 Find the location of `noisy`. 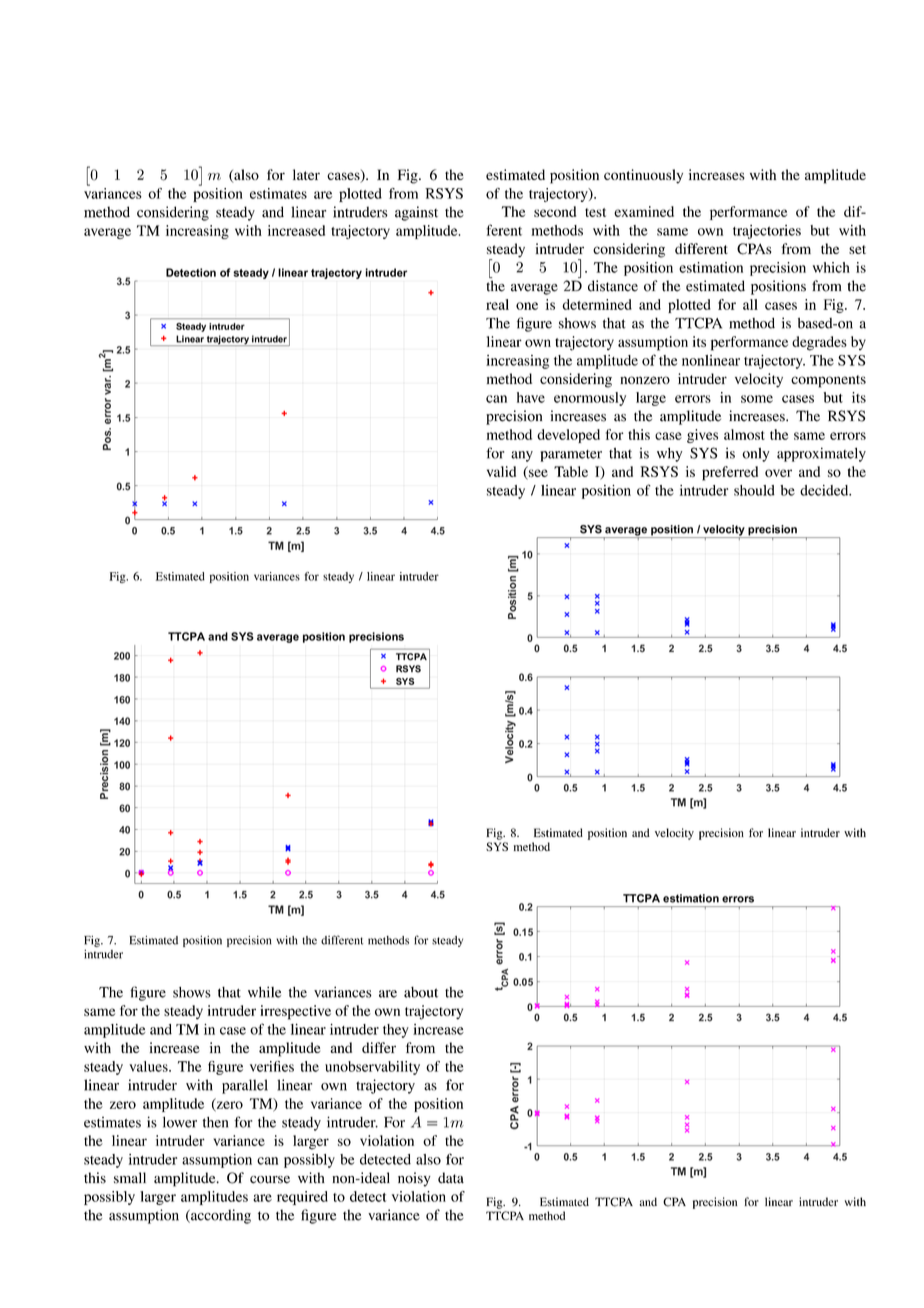

noisy is located at coordinates (414, 1179).
